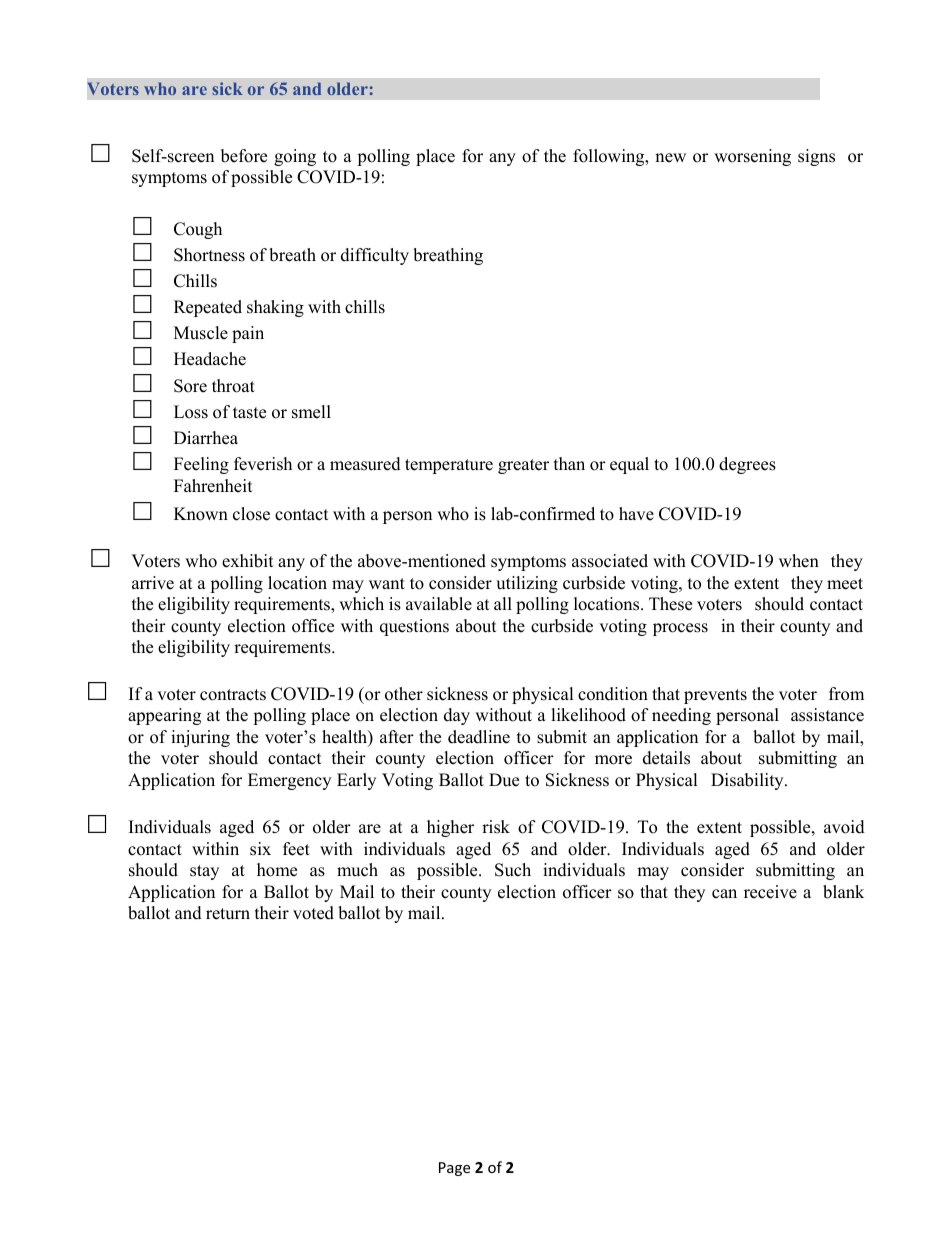 This screenshot has height=1233, width=952. What do you see at coordinates (513, 870) in the screenshot?
I see `Such` at bounding box center [513, 870].
